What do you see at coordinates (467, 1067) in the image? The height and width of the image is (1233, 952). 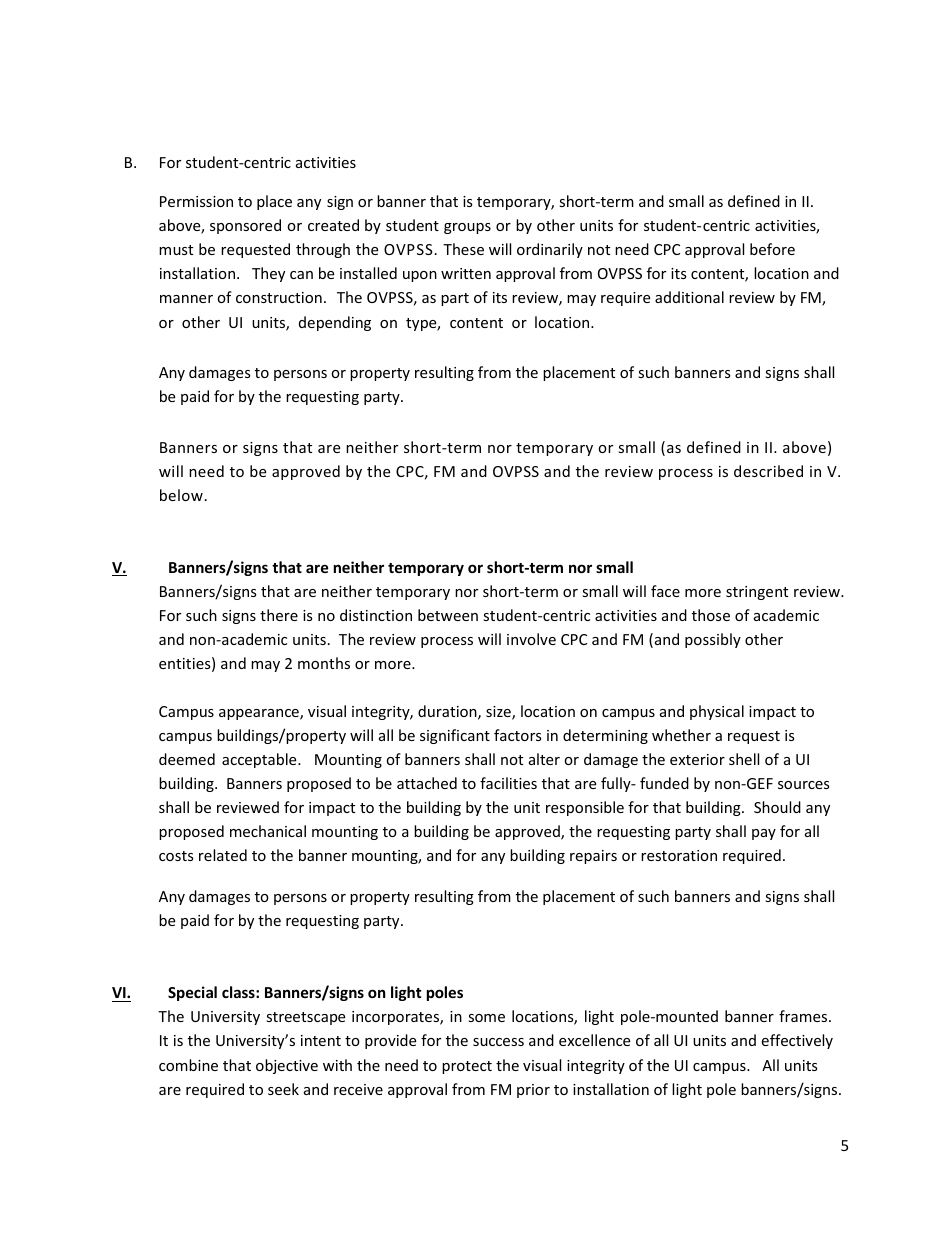 I see `protect` at bounding box center [467, 1067].
